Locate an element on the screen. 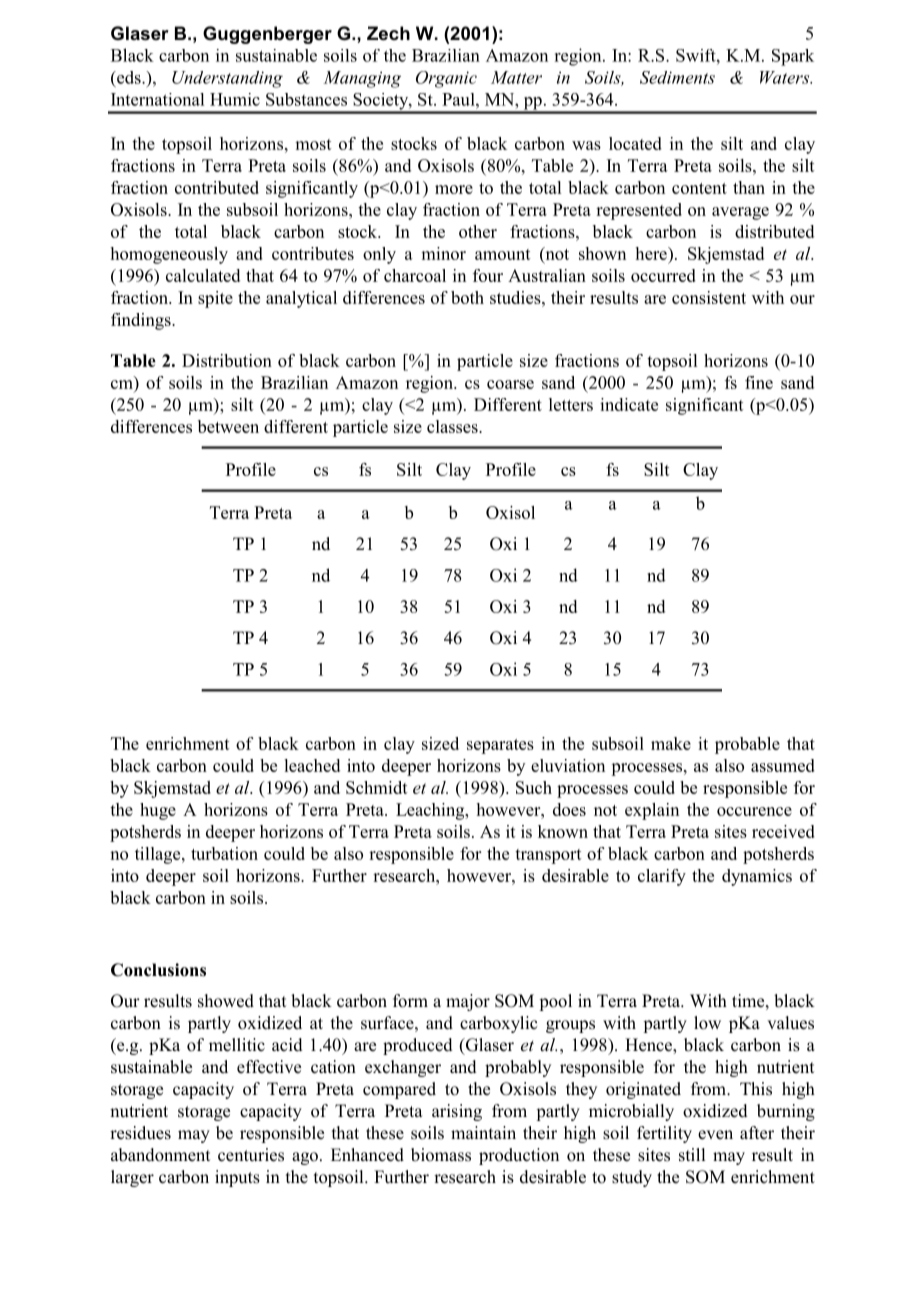 Image resolution: width=924 pixels, height=1308 pixels. even is located at coordinates (715, 1135).
